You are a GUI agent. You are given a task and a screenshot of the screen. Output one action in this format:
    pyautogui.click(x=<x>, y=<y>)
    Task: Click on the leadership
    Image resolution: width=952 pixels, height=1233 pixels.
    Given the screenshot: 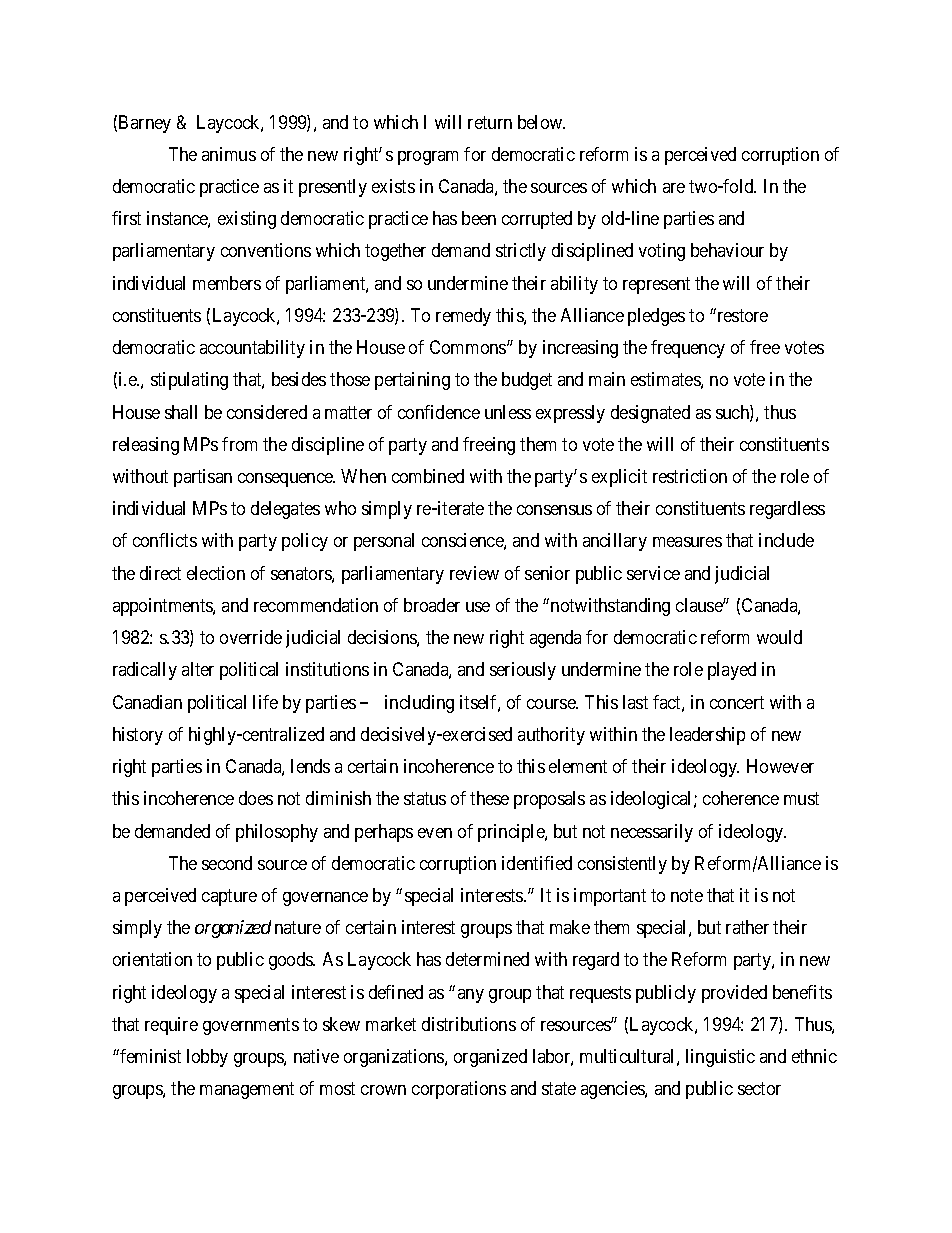 What is the action you would take?
    pyautogui.click(x=707, y=736)
